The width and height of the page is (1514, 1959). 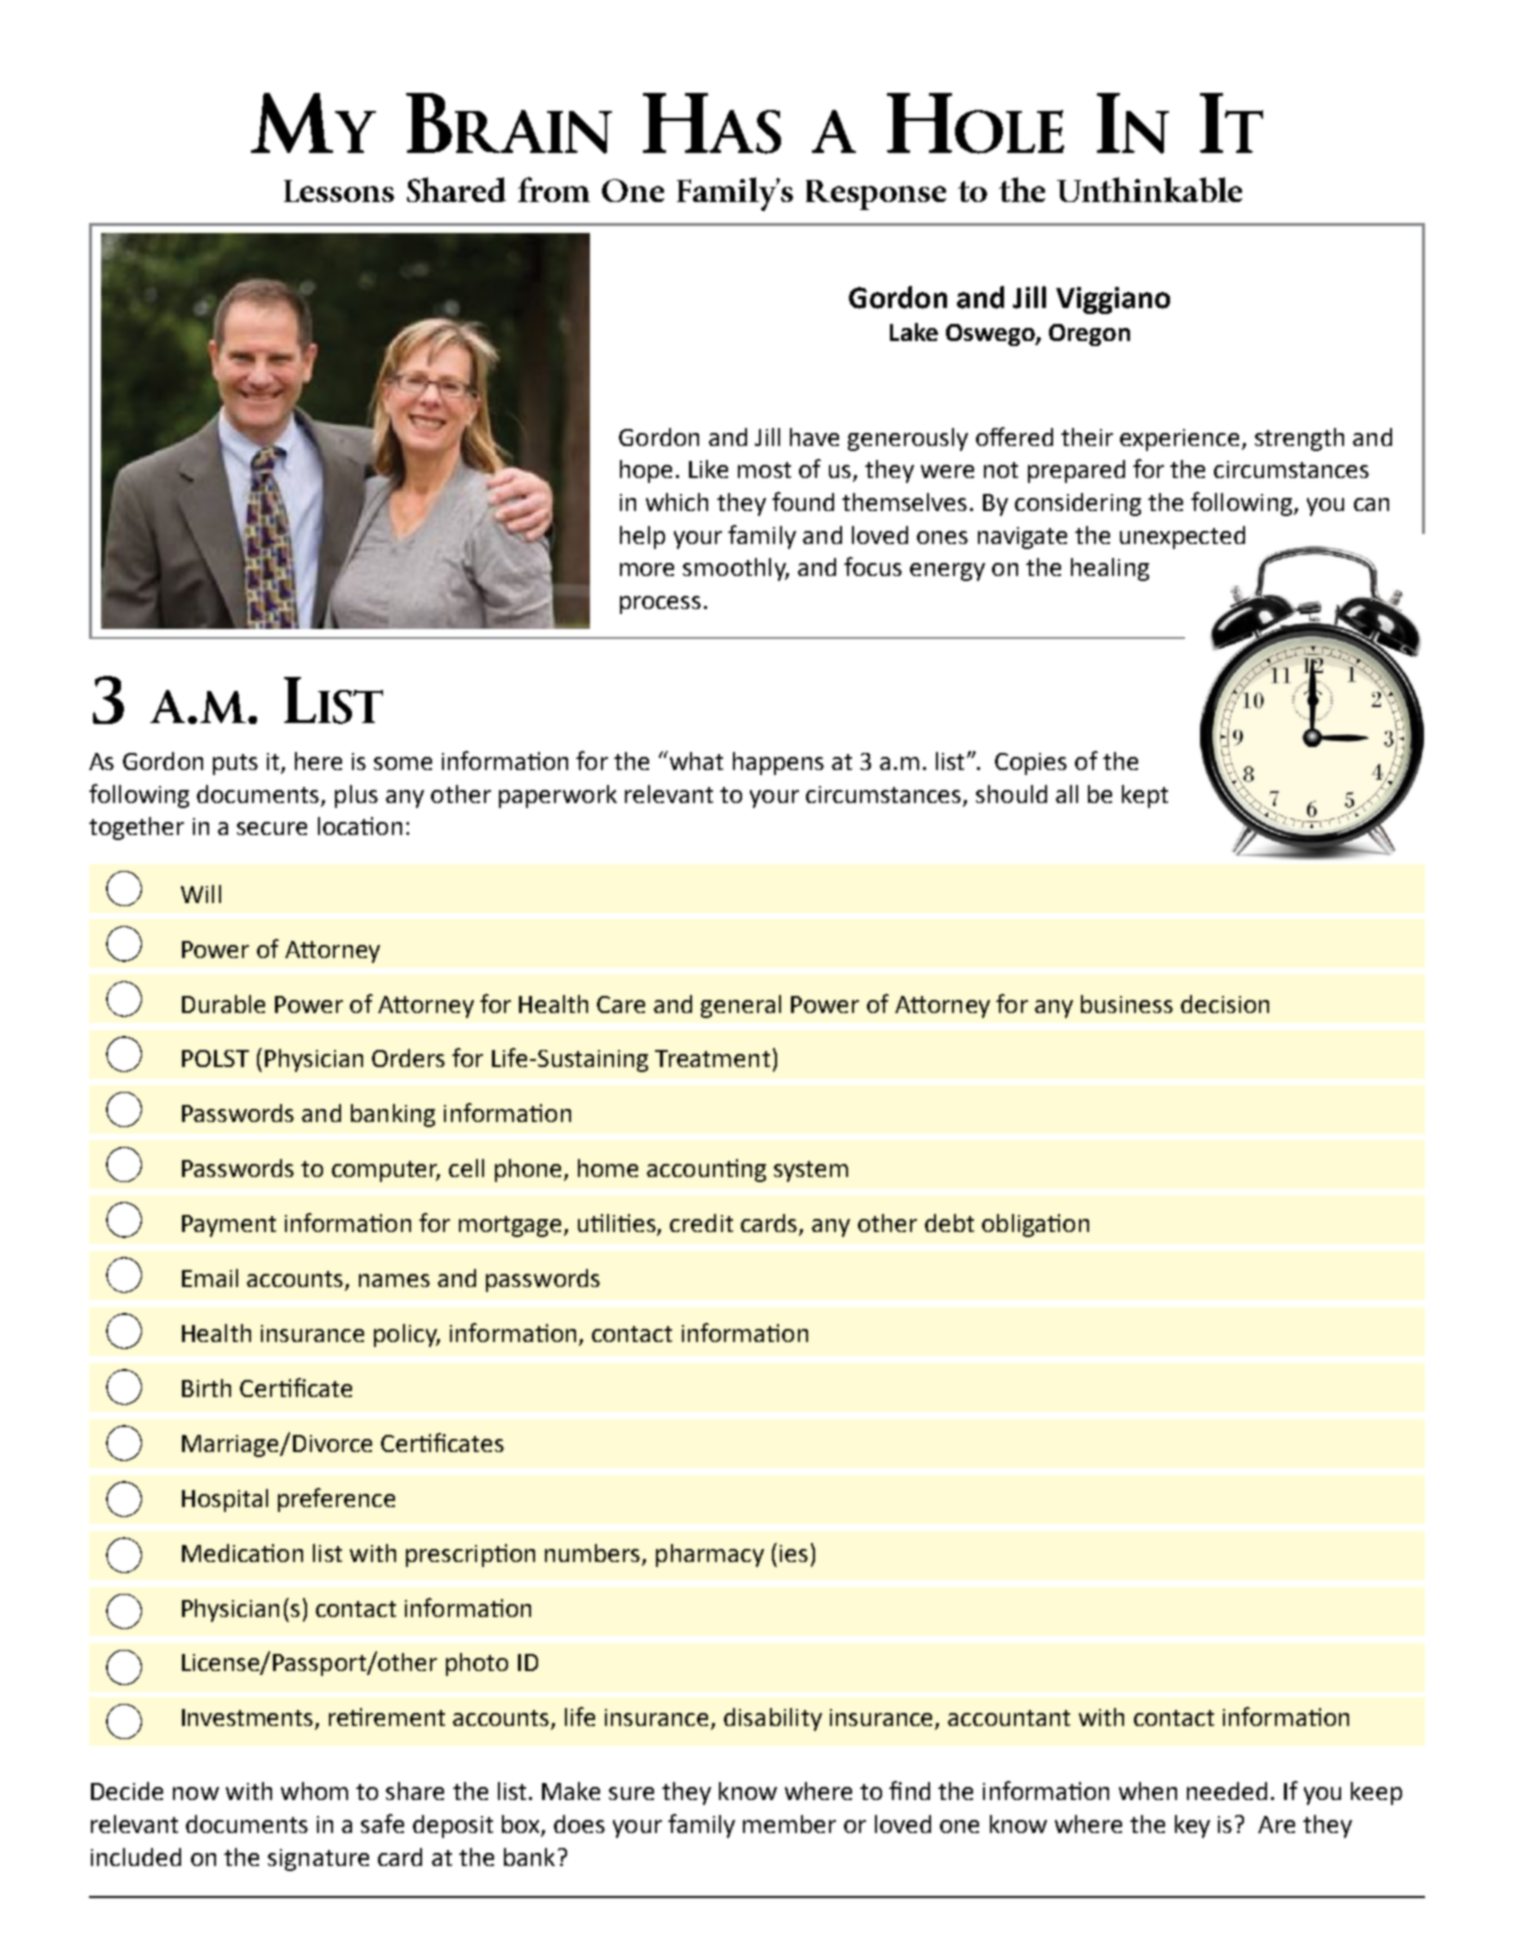 I want to click on whom, so click(x=314, y=1791).
